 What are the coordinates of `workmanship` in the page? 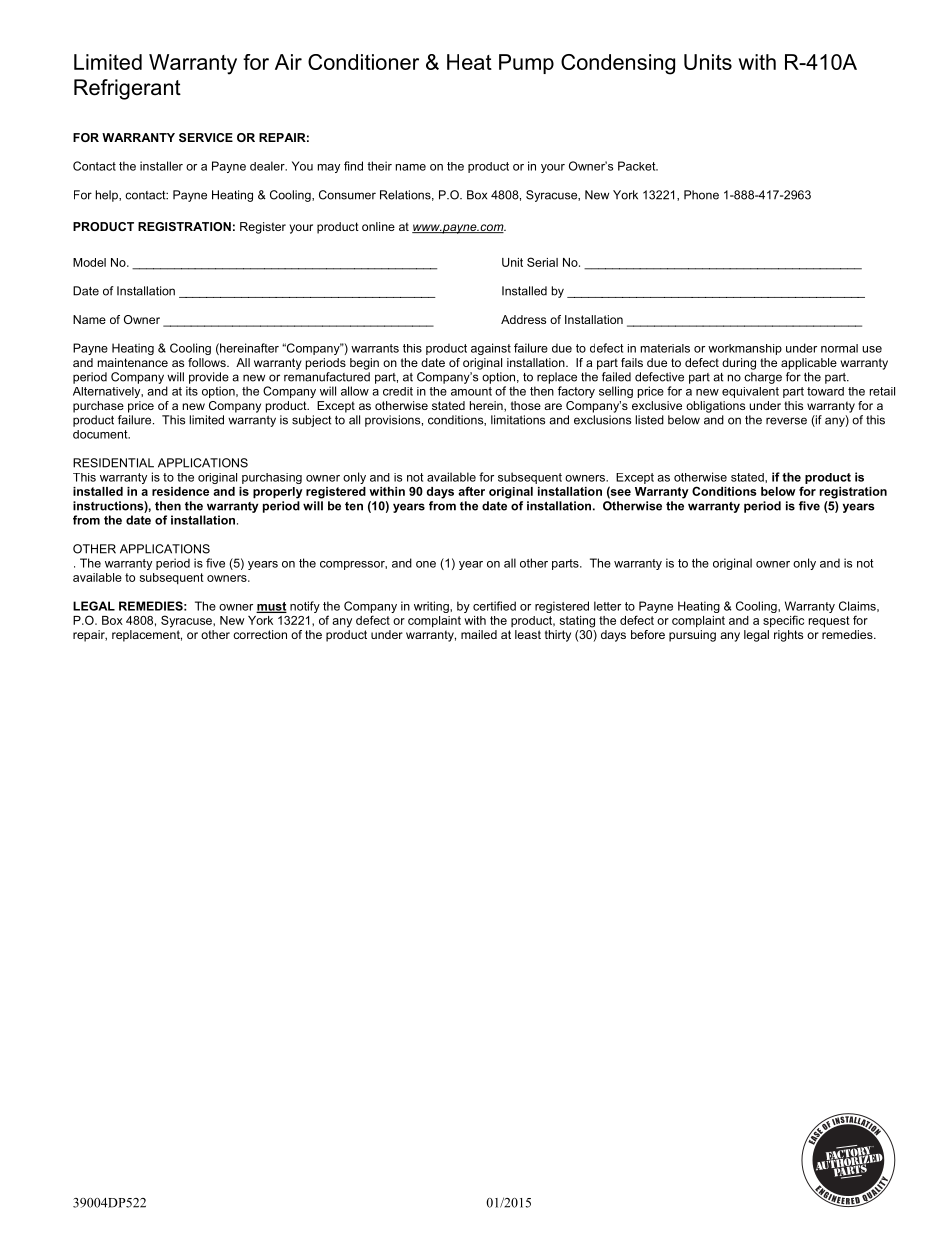 It's located at (745, 349).
